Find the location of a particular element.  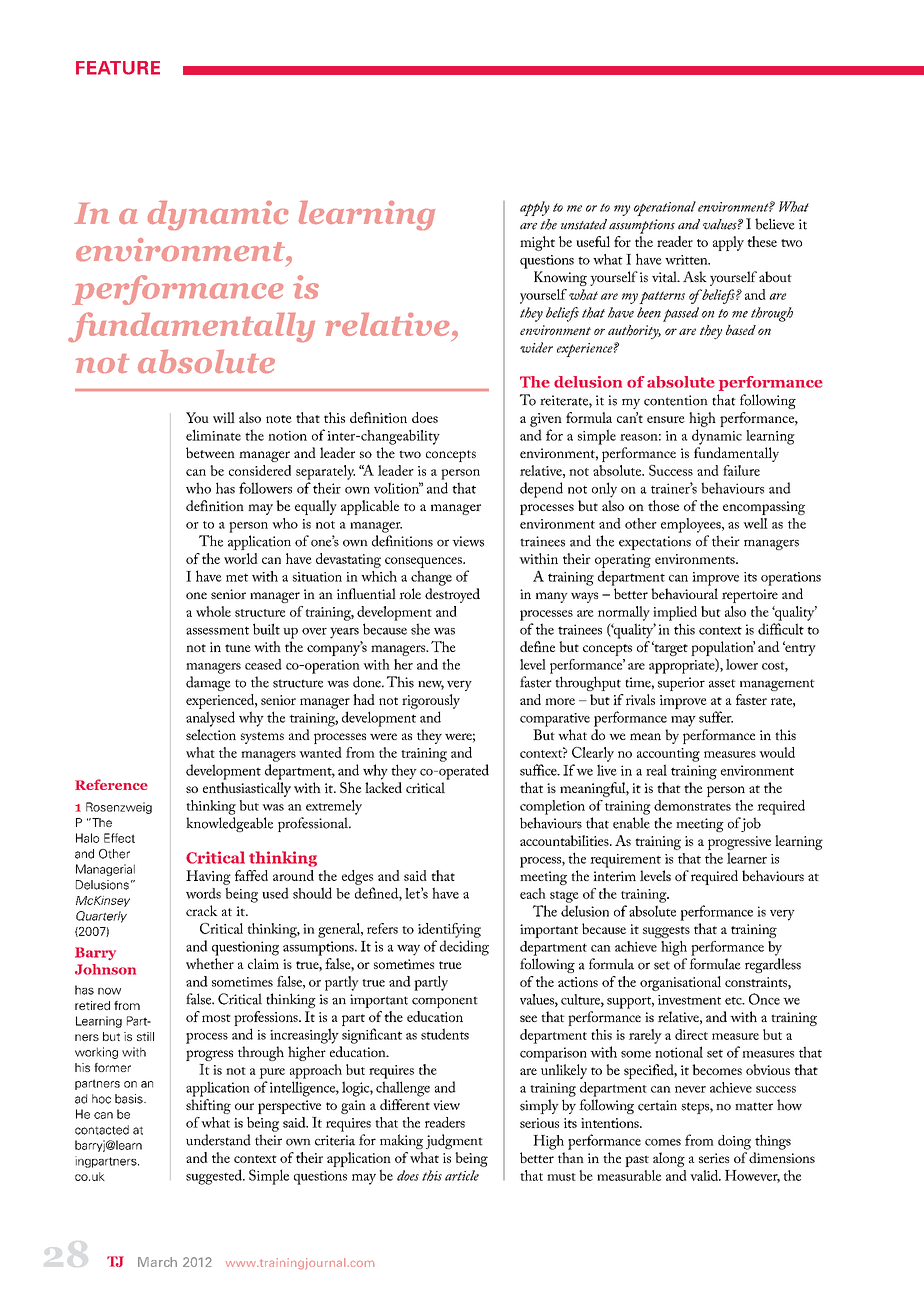

believe is located at coordinates (775, 224).
